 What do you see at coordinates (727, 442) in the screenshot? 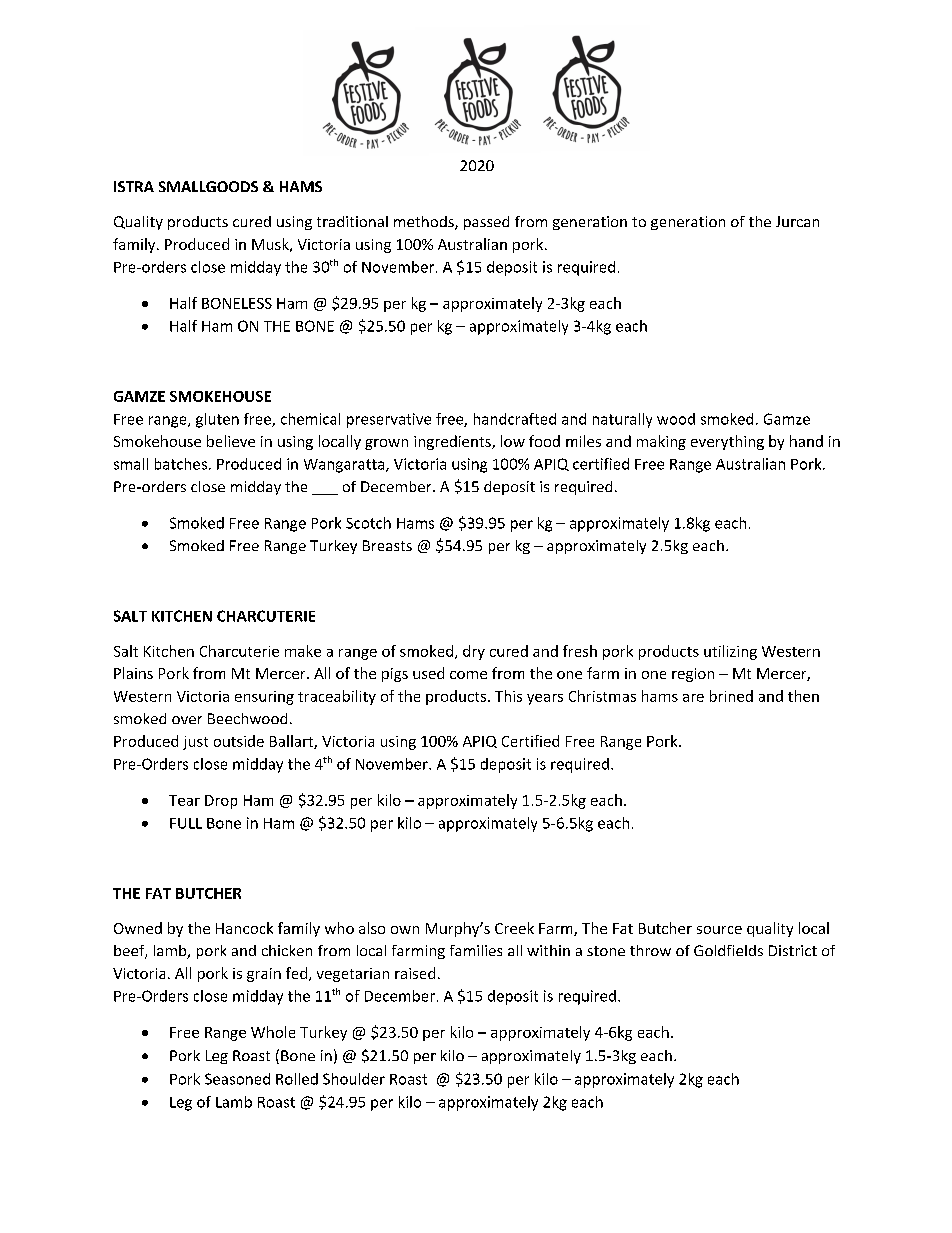
I see `everything` at bounding box center [727, 442].
